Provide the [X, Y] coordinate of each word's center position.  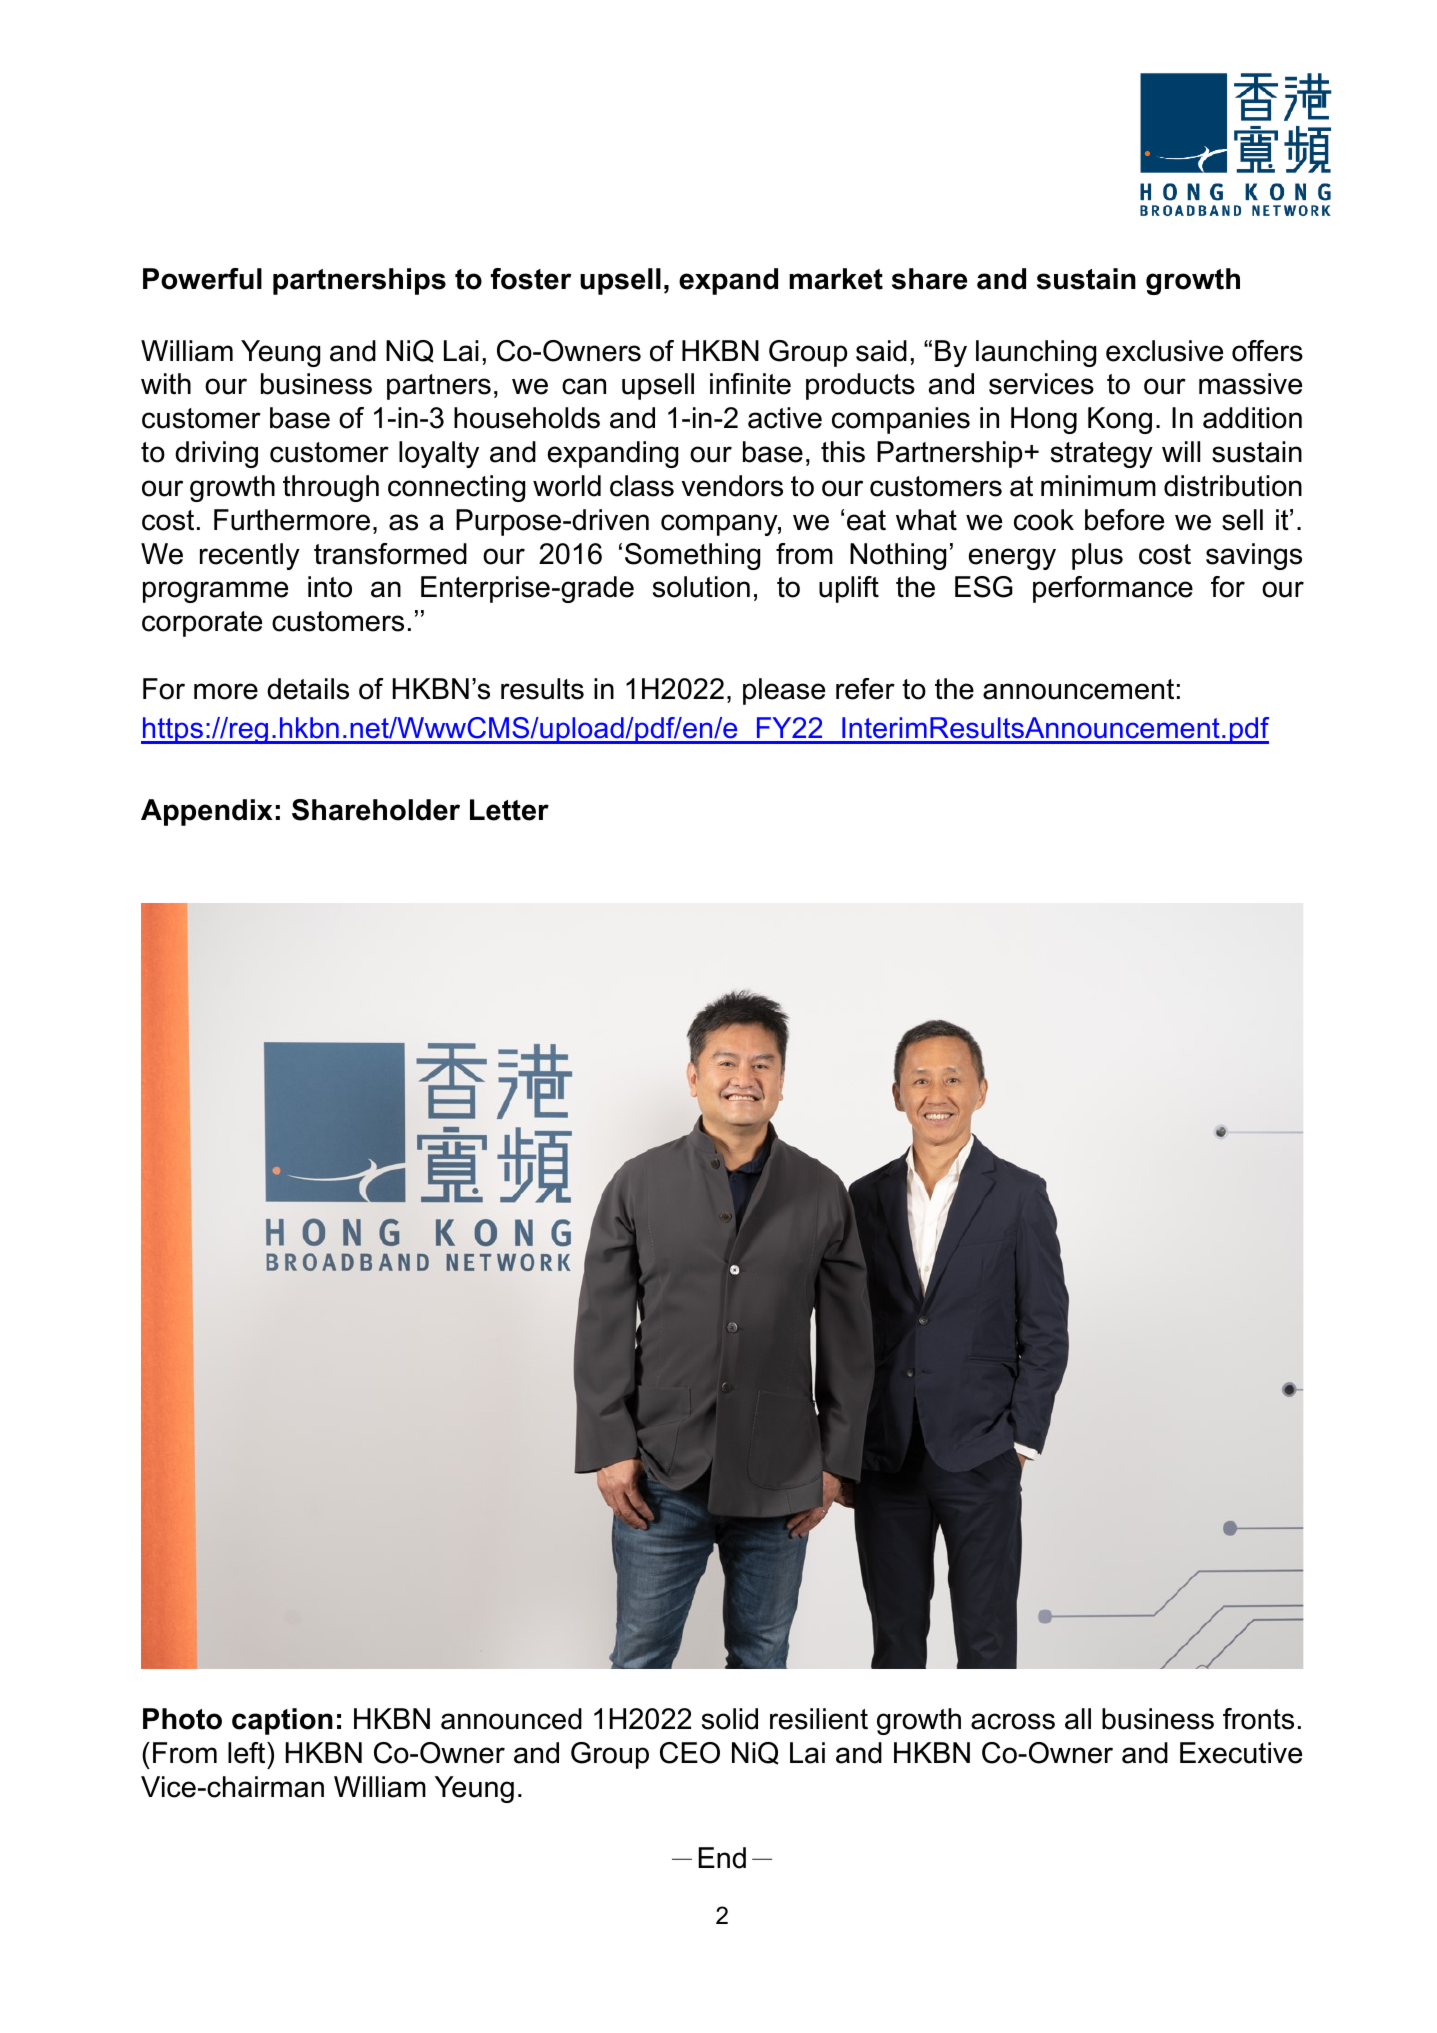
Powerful [202, 279]
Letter [509, 810]
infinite [750, 384]
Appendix [207, 812]
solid [730, 1719]
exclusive [1164, 351]
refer [865, 689]
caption [282, 1721]
